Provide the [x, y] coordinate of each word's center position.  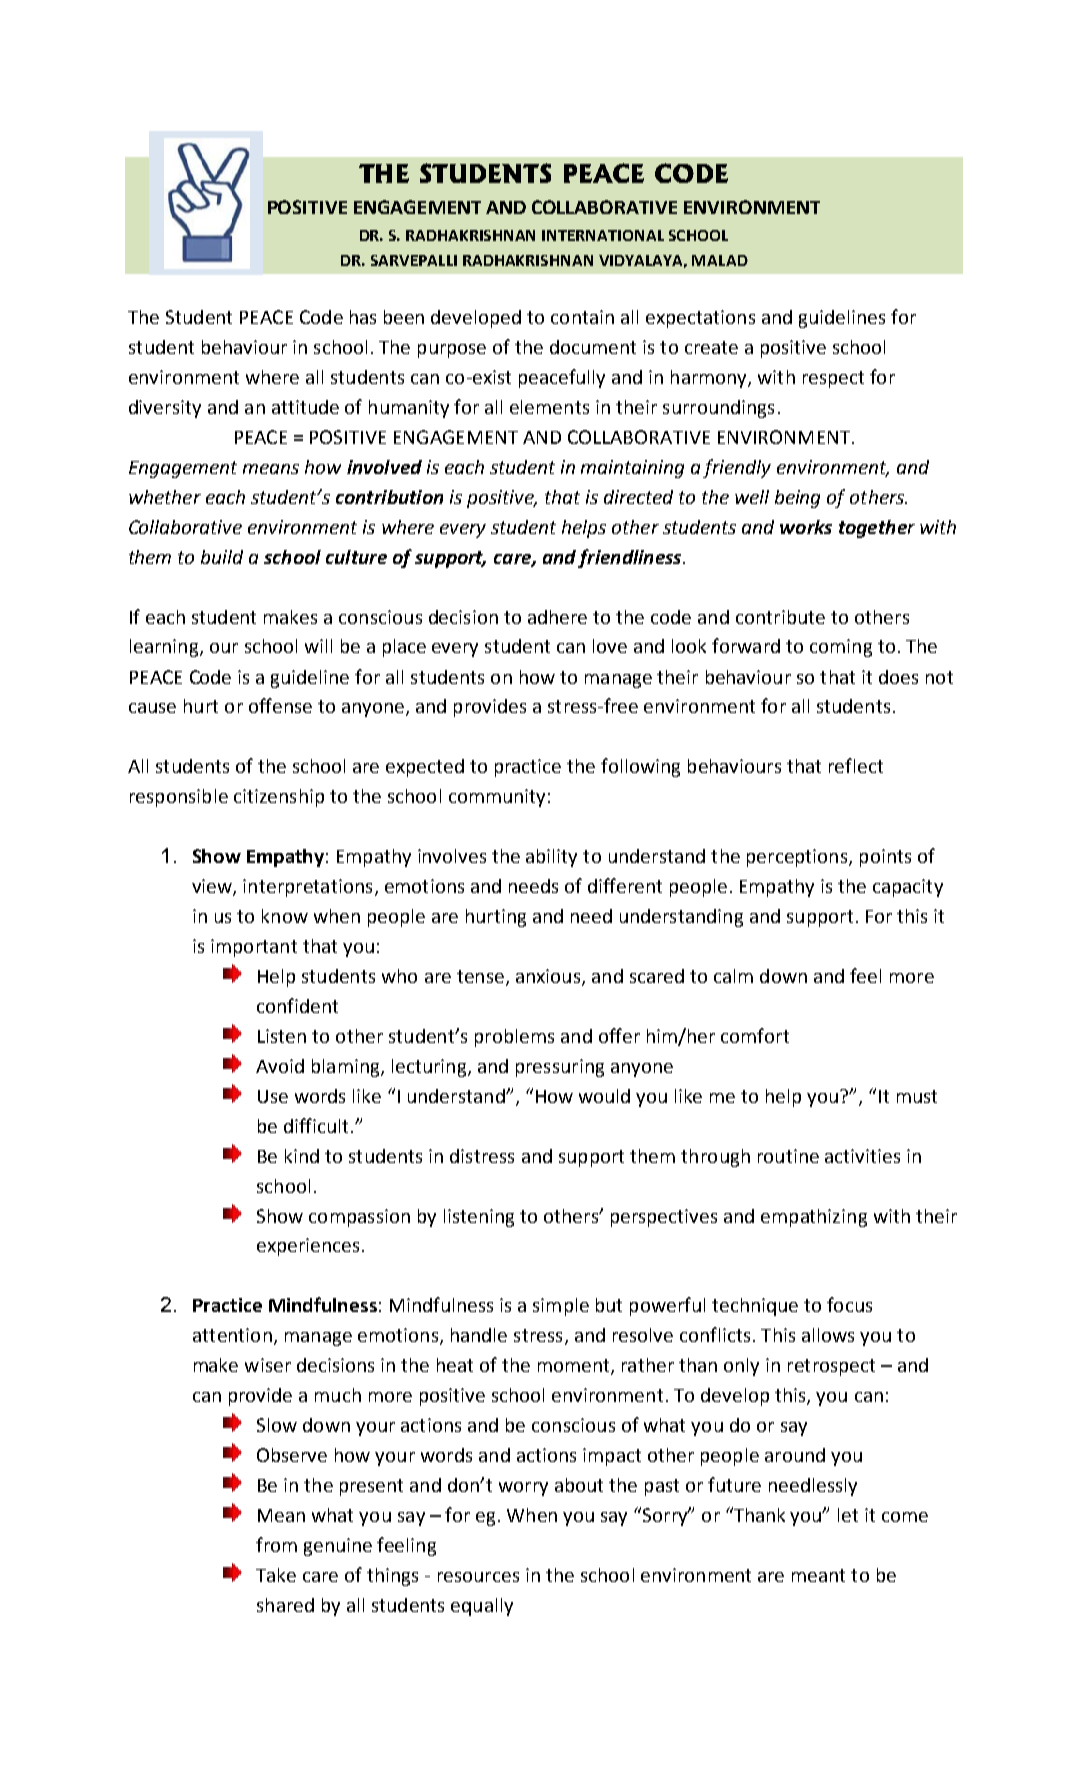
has [363, 317]
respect [833, 379]
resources [478, 1577]
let [848, 1515]
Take [276, 1575]
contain [582, 317]
